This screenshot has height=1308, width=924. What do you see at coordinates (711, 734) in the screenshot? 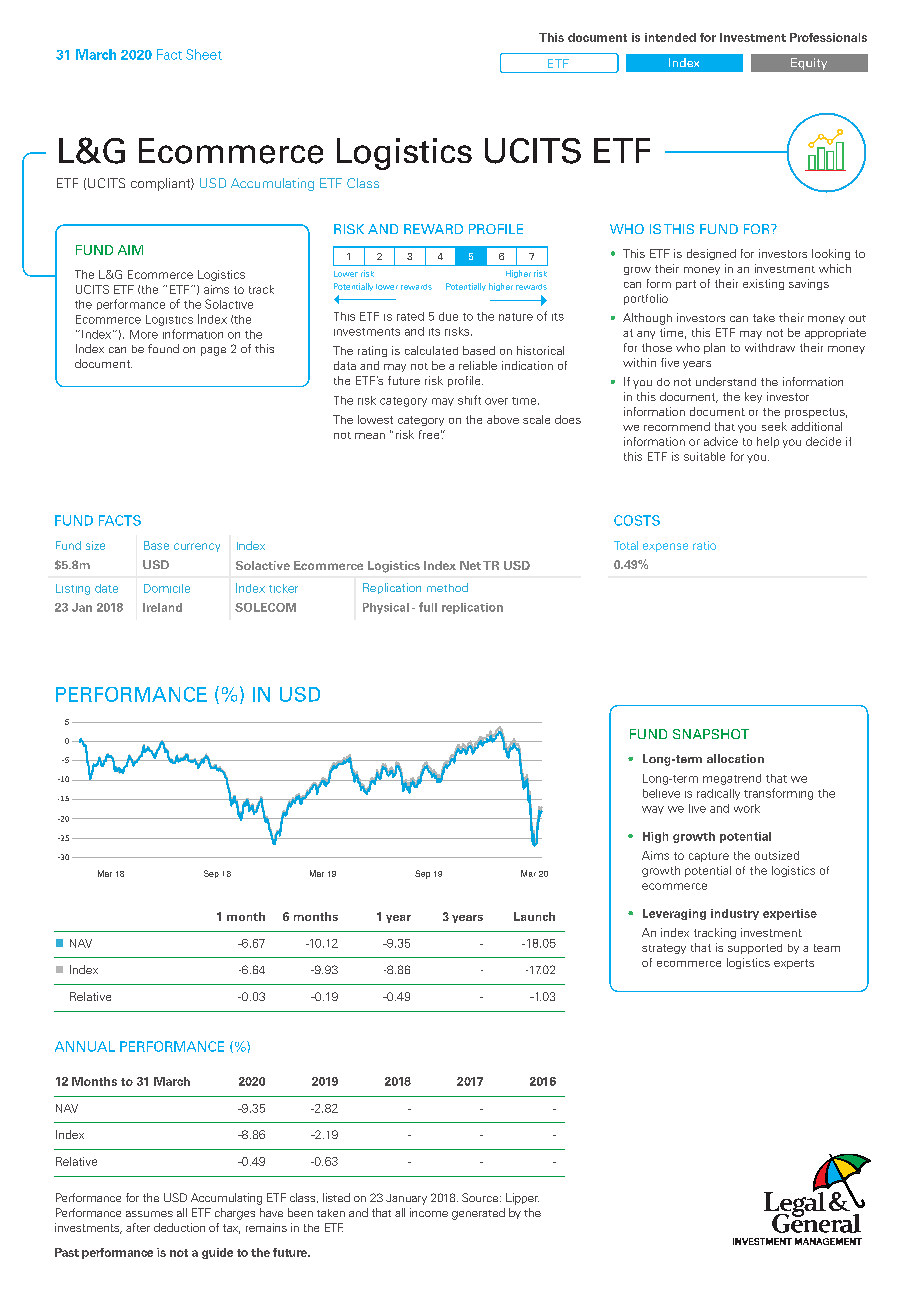
I see `SNAPSHOT` at bounding box center [711, 734].
